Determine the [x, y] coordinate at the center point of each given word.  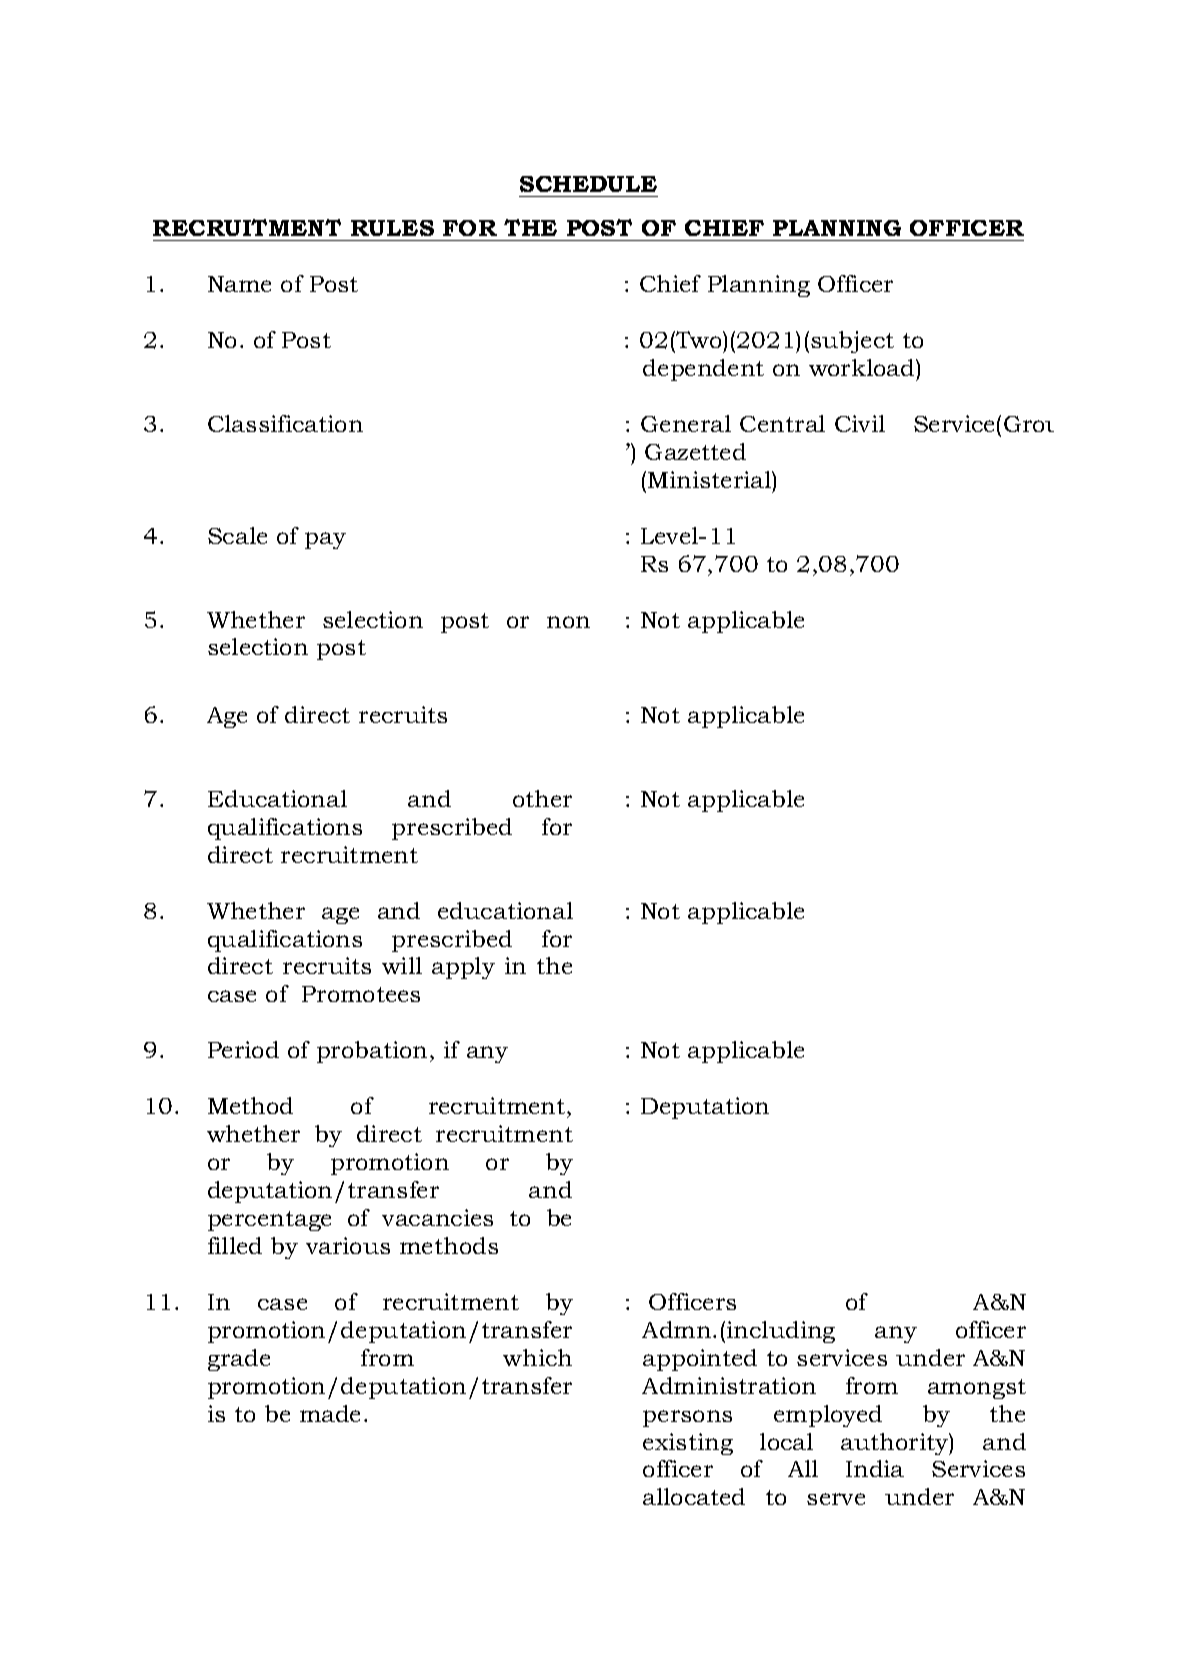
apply [463, 968]
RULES [392, 228]
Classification [285, 423]
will [402, 965]
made [330, 1413]
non [568, 622]
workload [863, 367]
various [348, 1245]
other [542, 798]
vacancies [437, 1217]
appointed [700, 1360]
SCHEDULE [588, 184]
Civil [860, 423]
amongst [977, 1389]
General [686, 423]
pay [325, 540]
